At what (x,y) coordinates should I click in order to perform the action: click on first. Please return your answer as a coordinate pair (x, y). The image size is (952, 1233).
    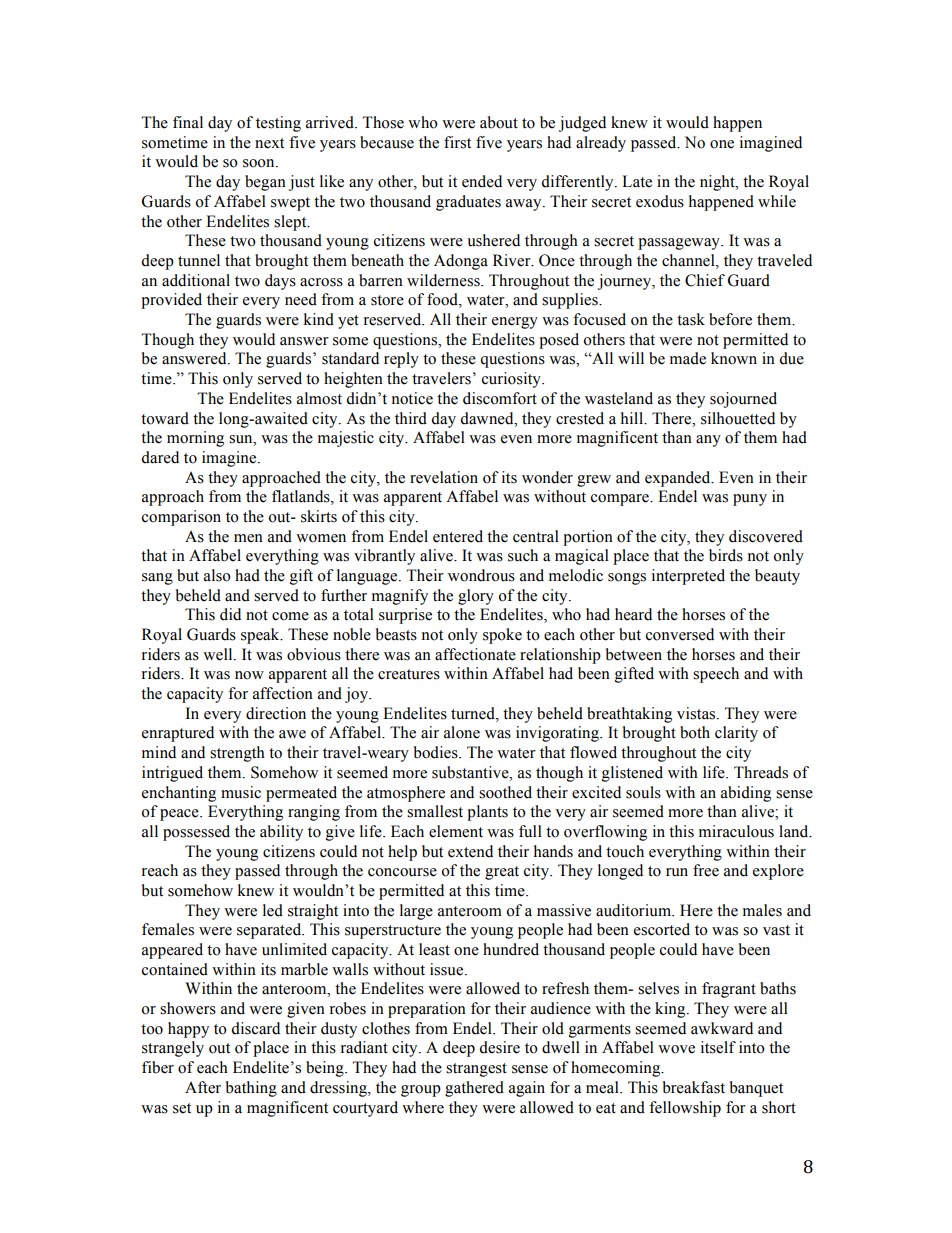
    Looking at the image, I should click on (457, 142).
